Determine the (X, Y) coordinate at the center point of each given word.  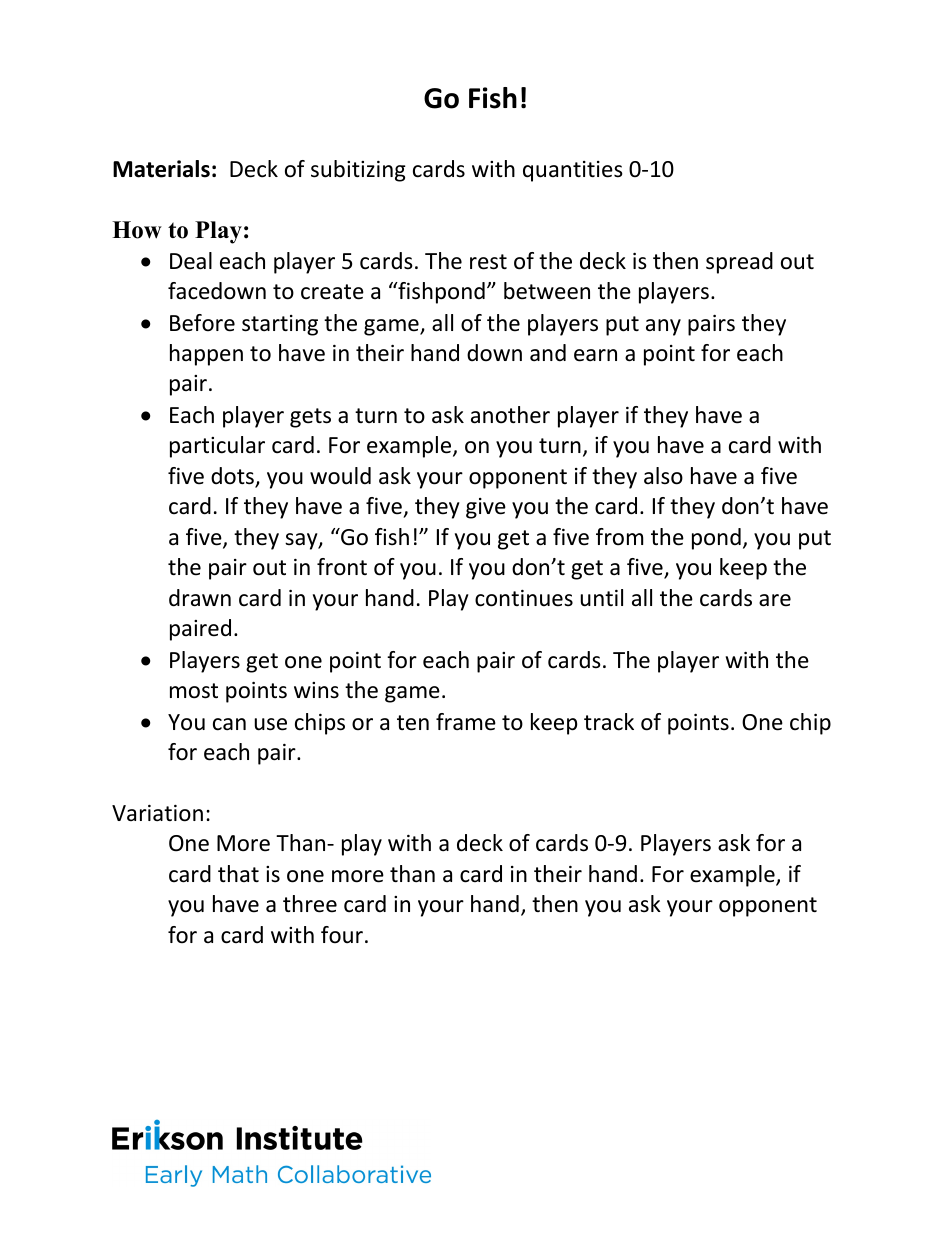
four (343, 935)
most (194, 691)
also (663, 476)
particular (217, 447)
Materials (161, 169)
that (238, 873)
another (510, 415)
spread (739, 263)
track (609, 722)
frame (466, 722)
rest (488, 262)
